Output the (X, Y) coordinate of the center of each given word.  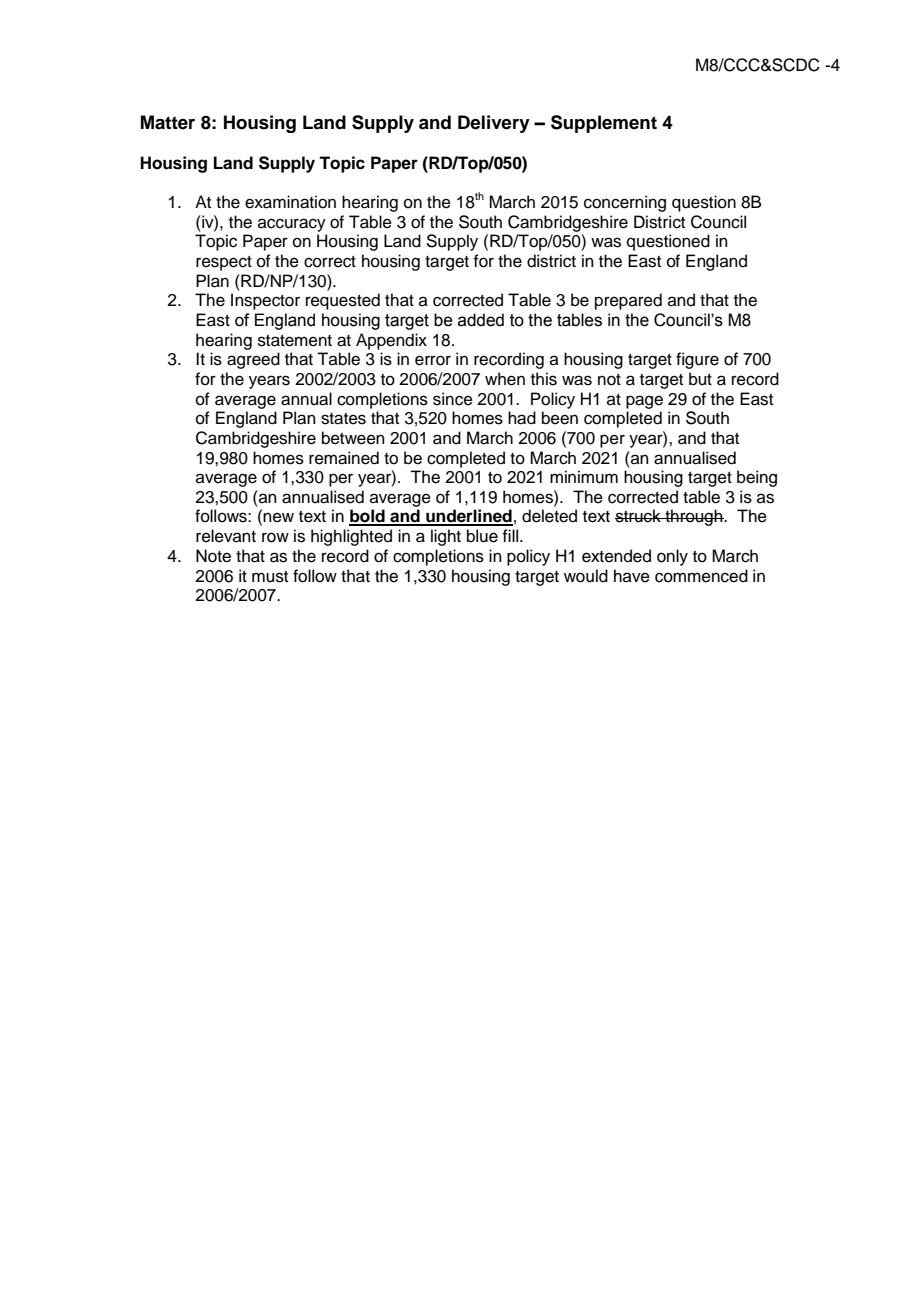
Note (213, 556)
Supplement (604, 124)
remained (344, 458)
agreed (253, 360)
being (757, 478)
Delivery (494, 124)
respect (224, 263)
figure (697, 360)
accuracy (292, 225)
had (522, 418)
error (433, 360)
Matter (168, 122)
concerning (625, 203)
